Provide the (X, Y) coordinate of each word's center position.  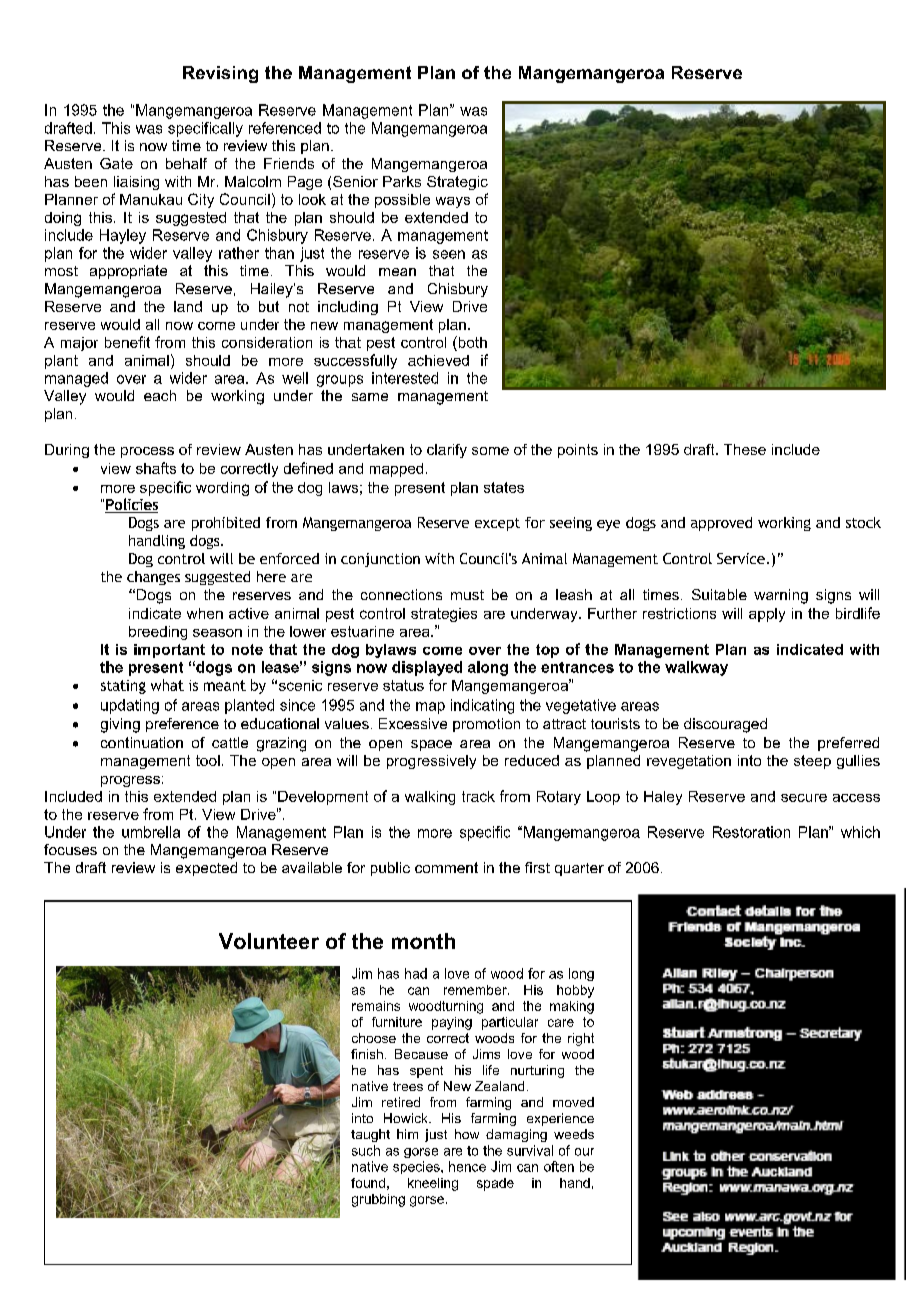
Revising (220, 74)
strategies (444, 615)
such (366, 1150)
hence (467, 1166)
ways (453, 202)
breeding (158, 633)
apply (767, 615)
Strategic (457, 183)
